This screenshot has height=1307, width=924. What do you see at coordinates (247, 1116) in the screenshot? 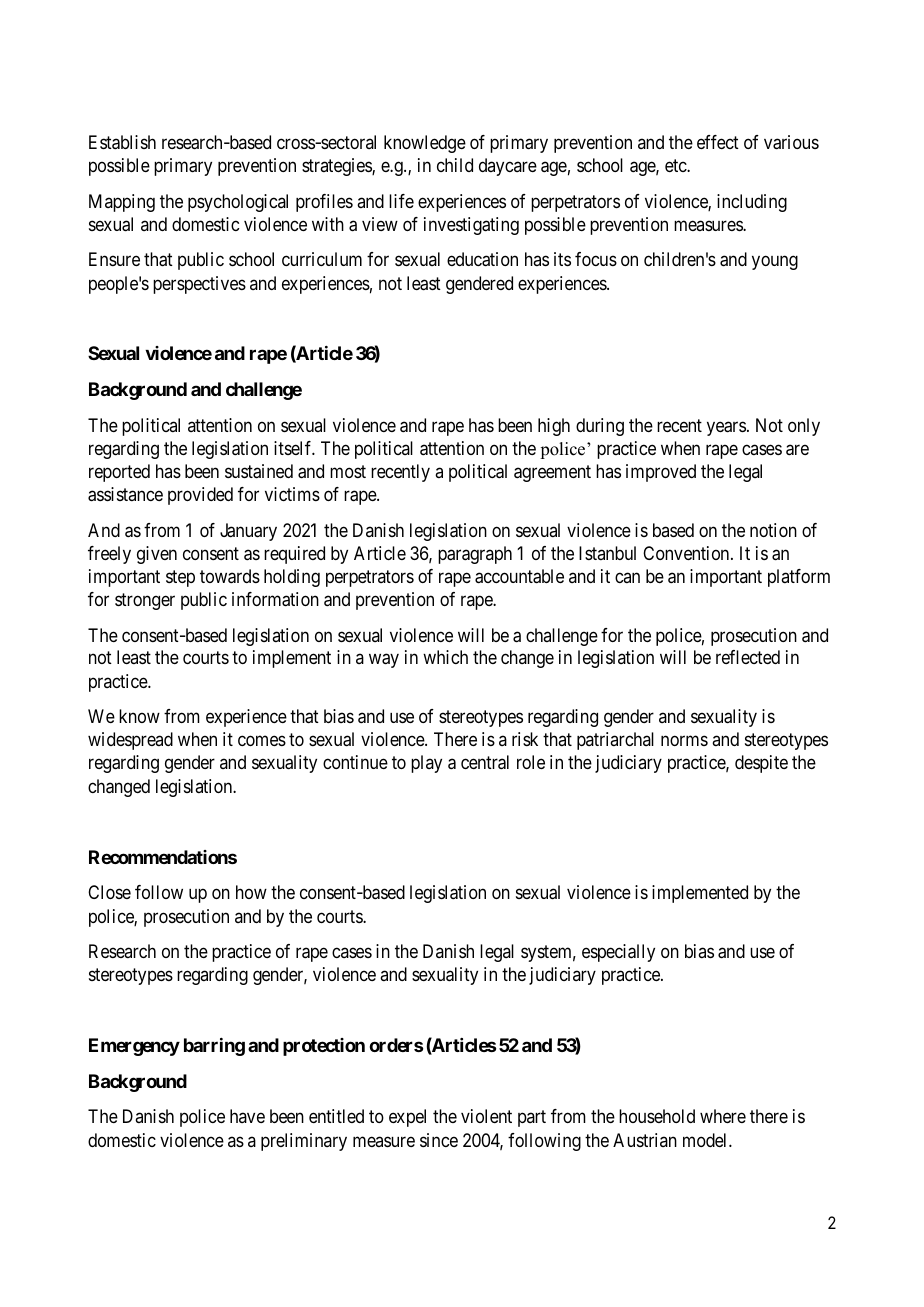
I see `have` at bounding box center [247, 1116].
